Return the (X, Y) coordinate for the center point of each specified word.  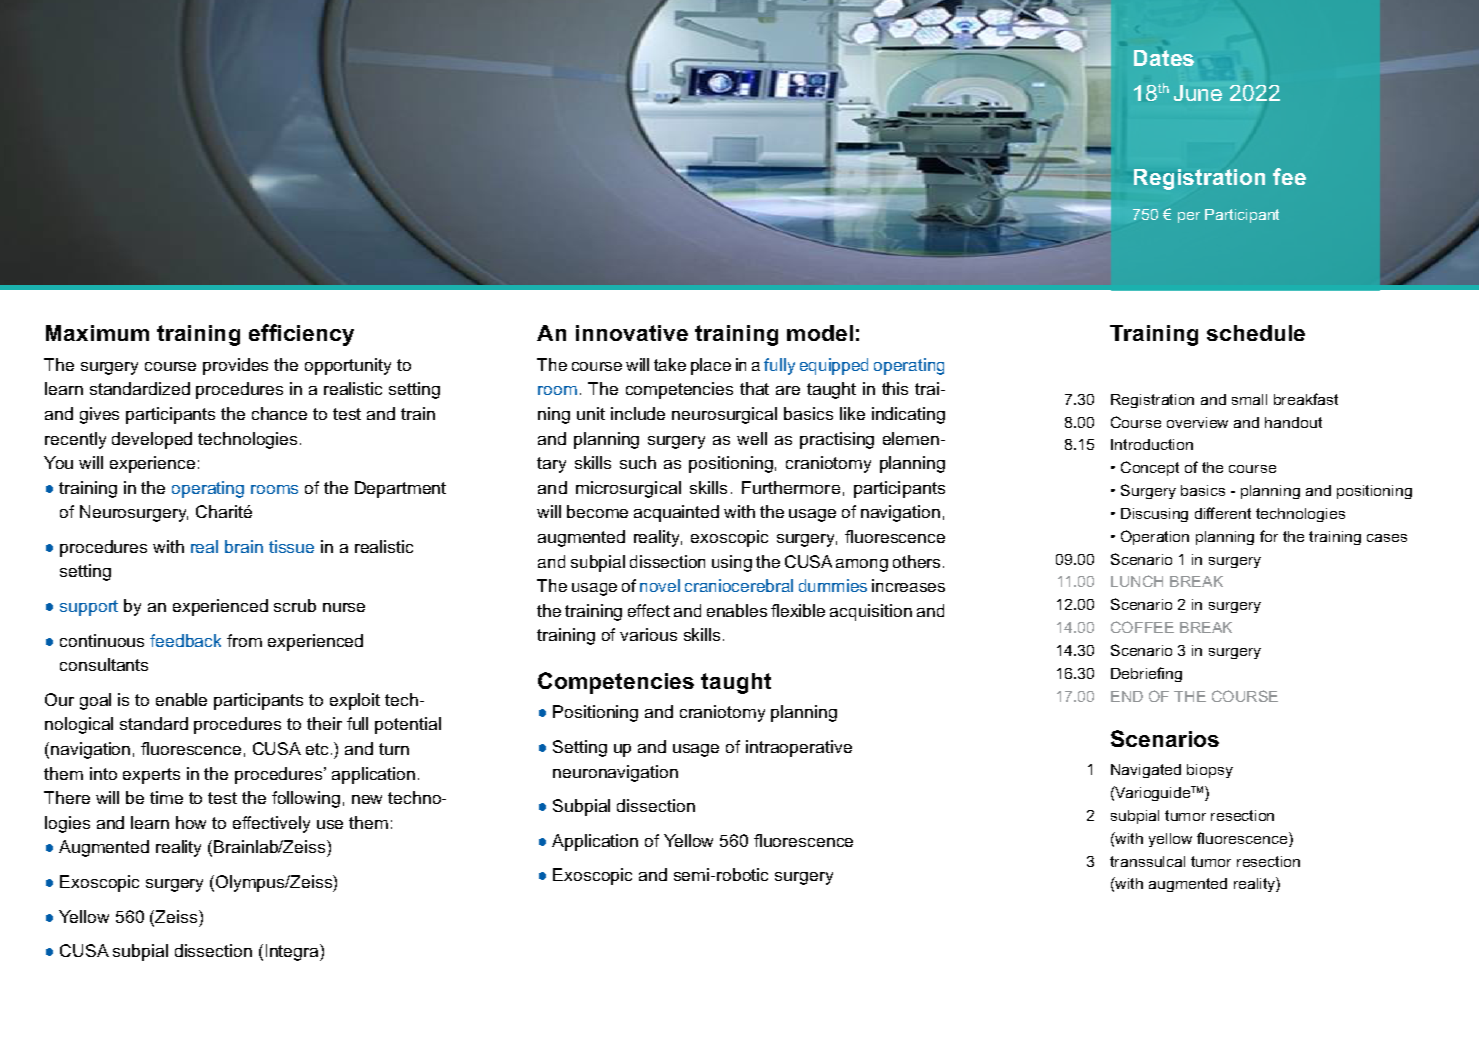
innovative (632, 333)
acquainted (676, 513)
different (1223, 513)
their (324, 723)
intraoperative (799, 748)
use (330, 824)
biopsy (1210, 771)
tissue (291, 546)
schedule (1256, 333)
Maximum (97, 333)
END (1127, 696)
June (1198, 93)
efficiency (301, 335)
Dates (1164, 58)
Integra (293, 952)
